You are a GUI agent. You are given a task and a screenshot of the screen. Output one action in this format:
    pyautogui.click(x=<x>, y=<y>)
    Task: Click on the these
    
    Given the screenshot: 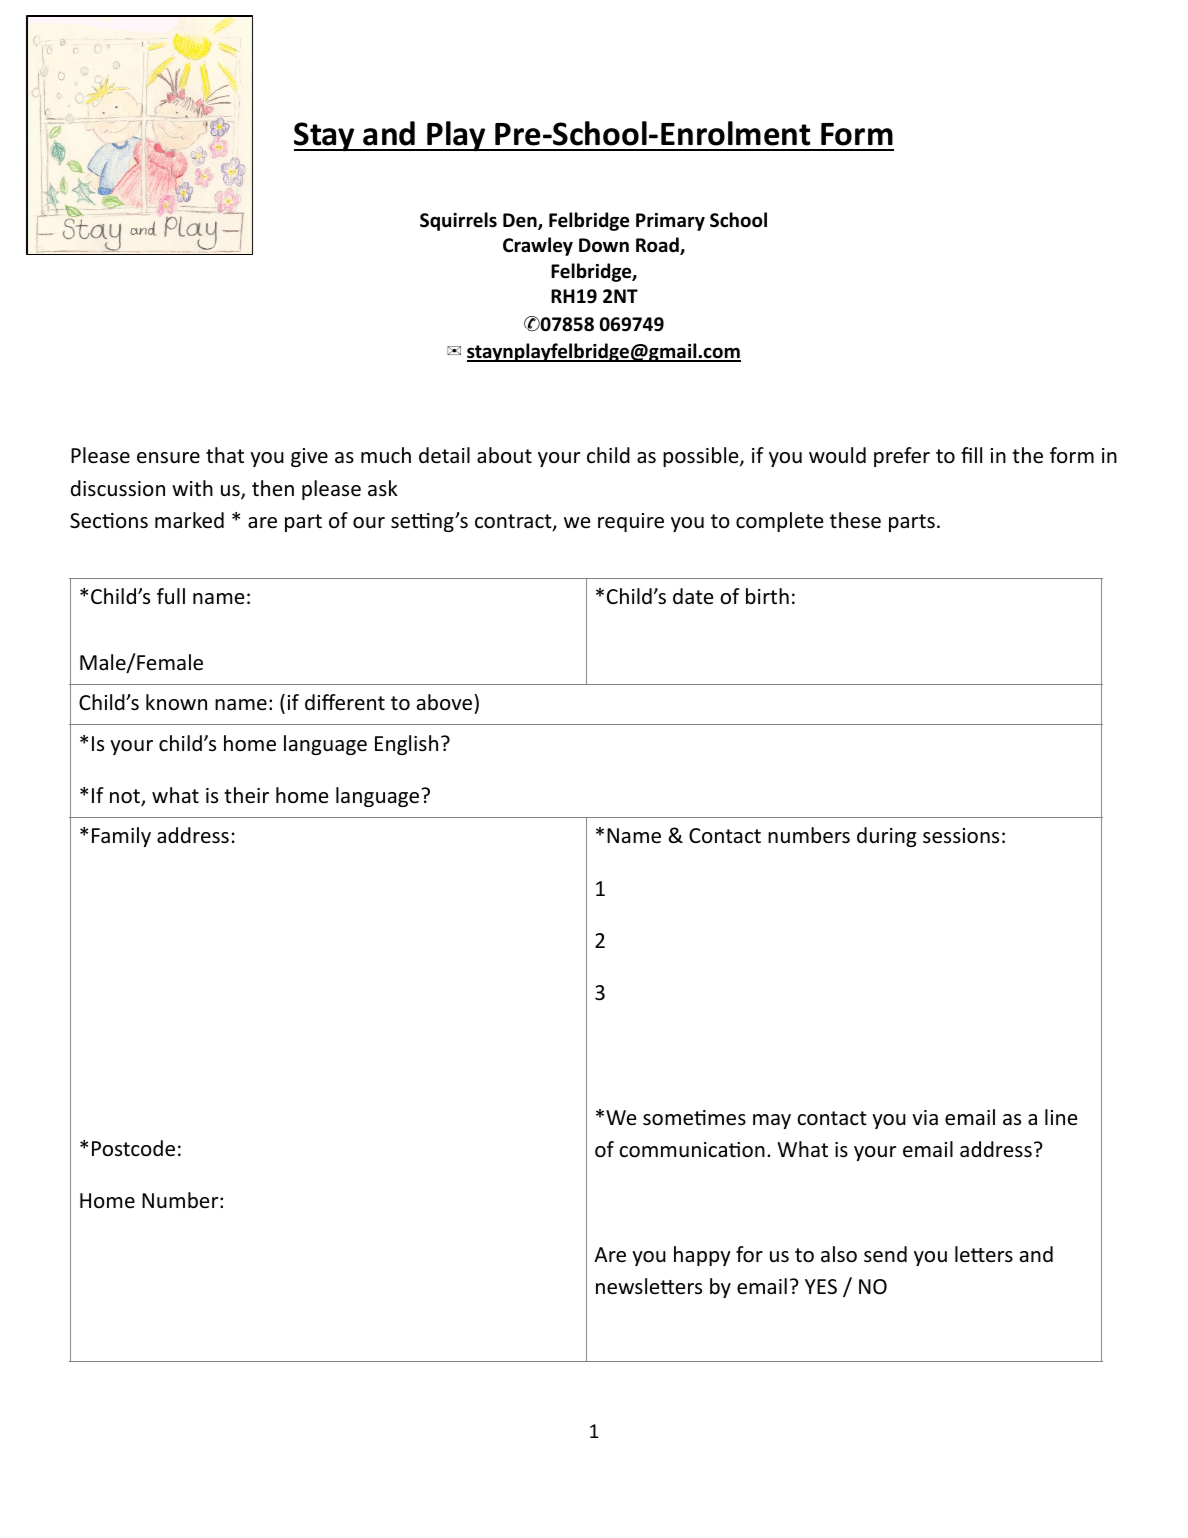 What is the action you would take?
    pyautogui.click(x=855, y=520)
